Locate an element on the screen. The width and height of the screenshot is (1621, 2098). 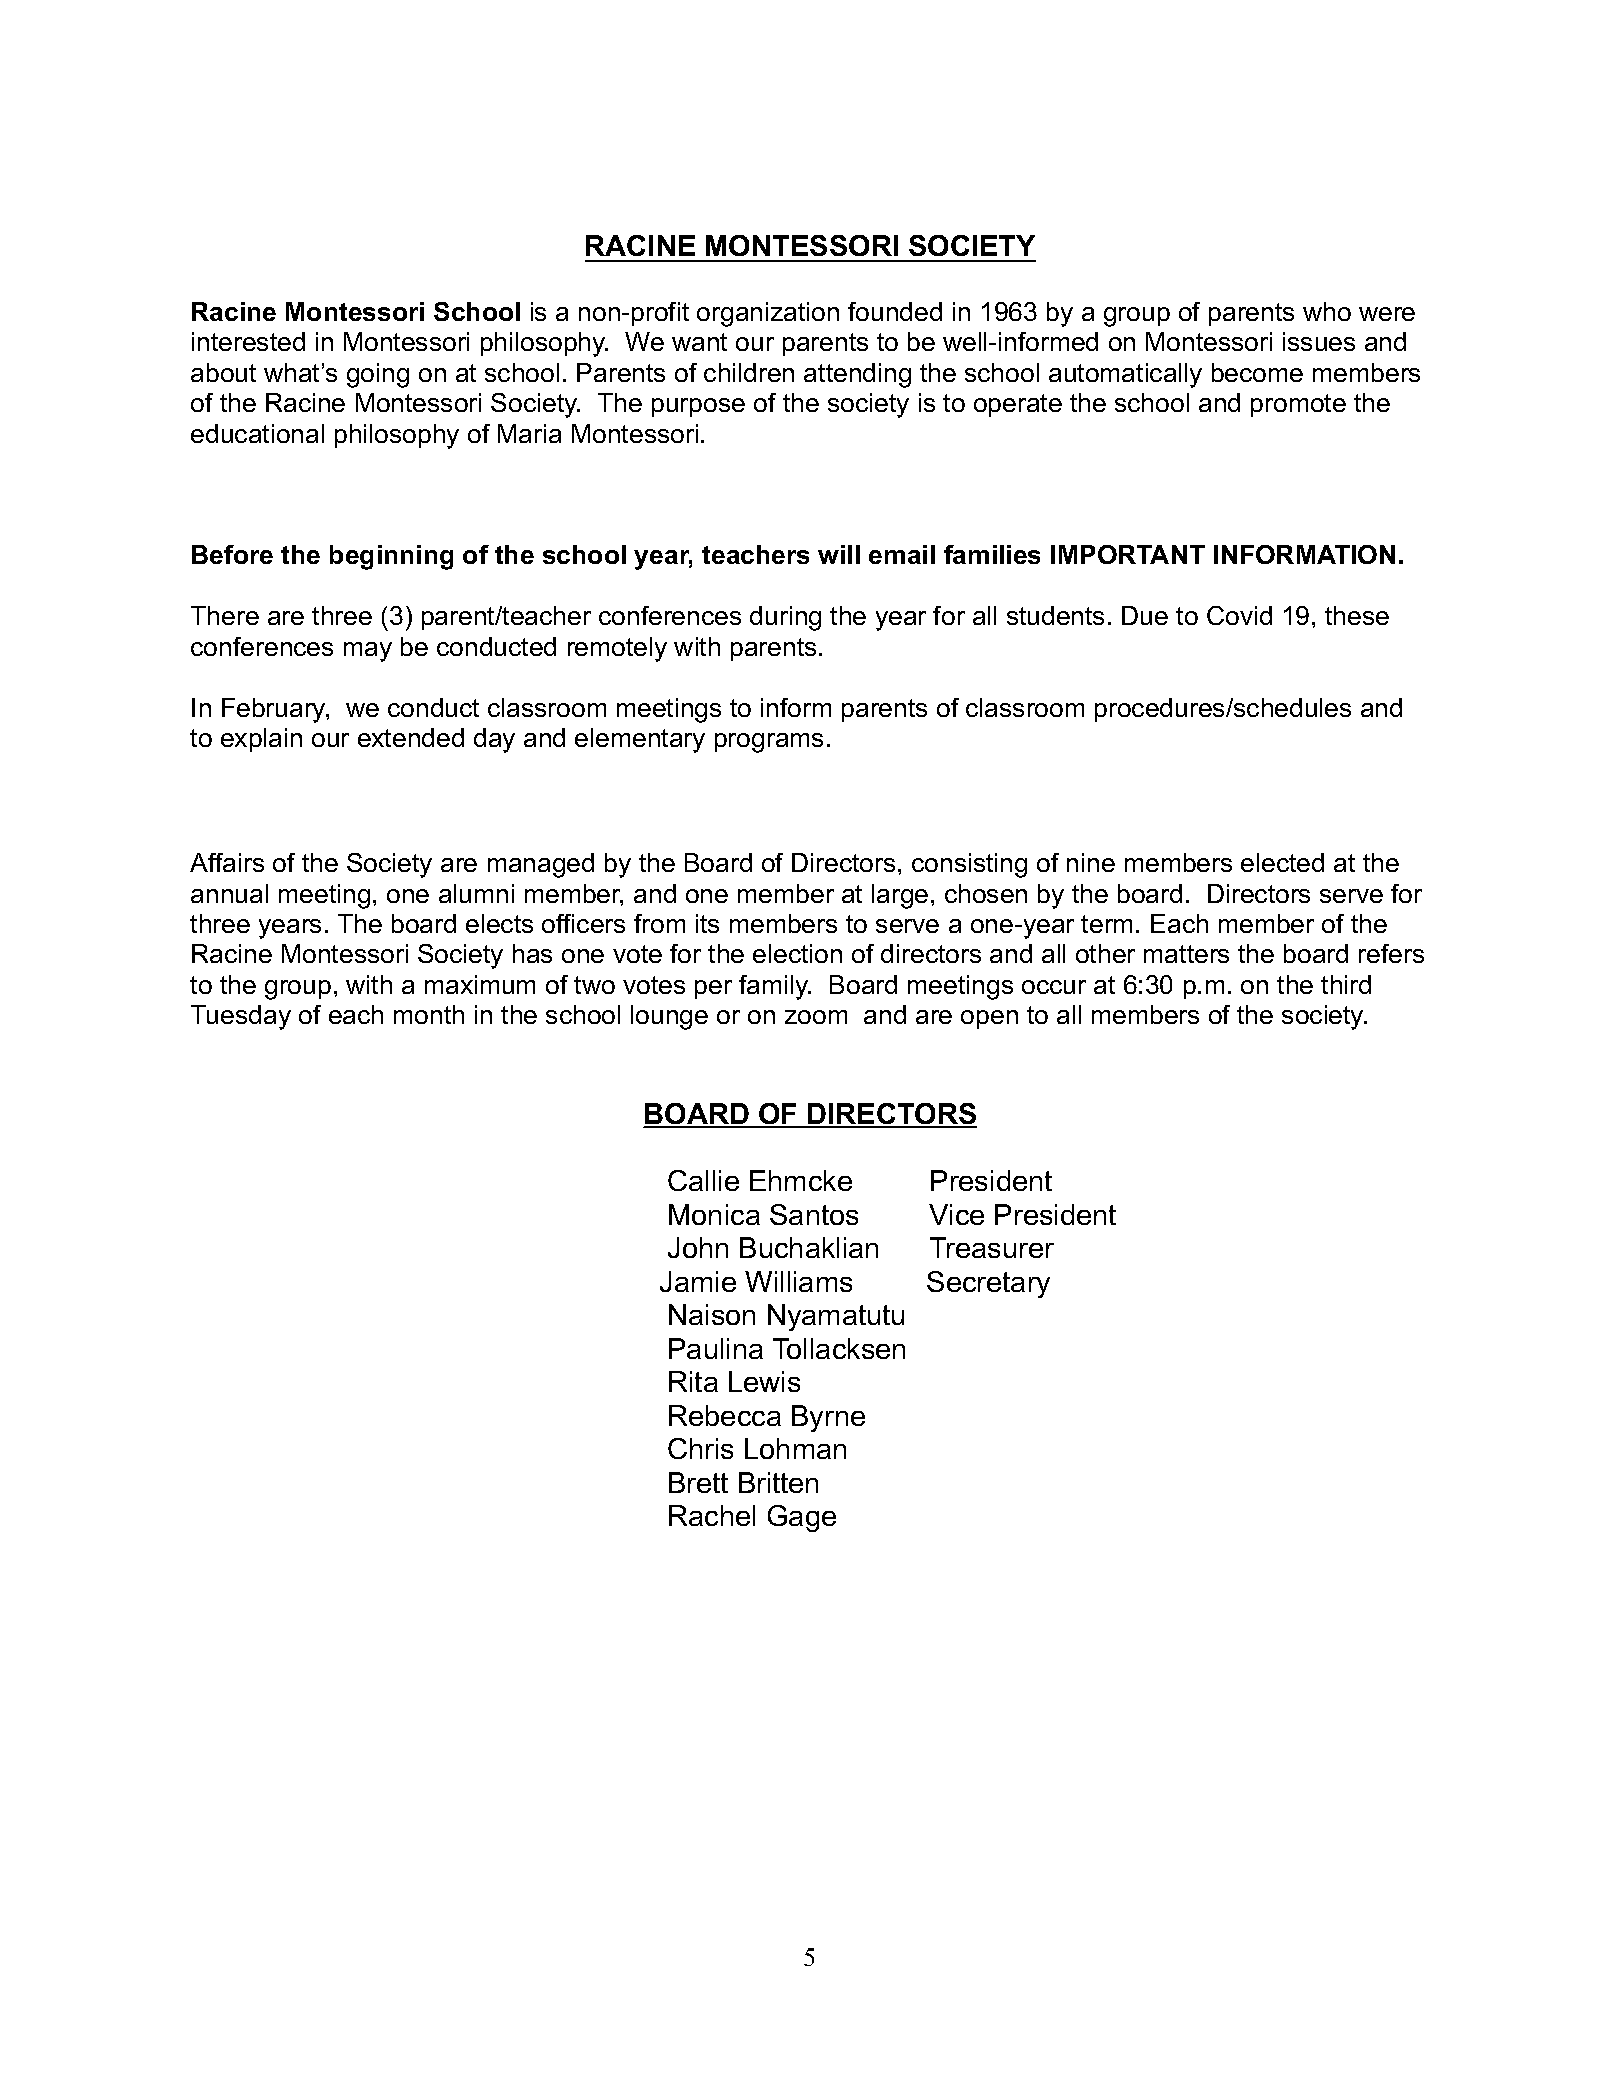
may is located at coordinates (368, 652).
